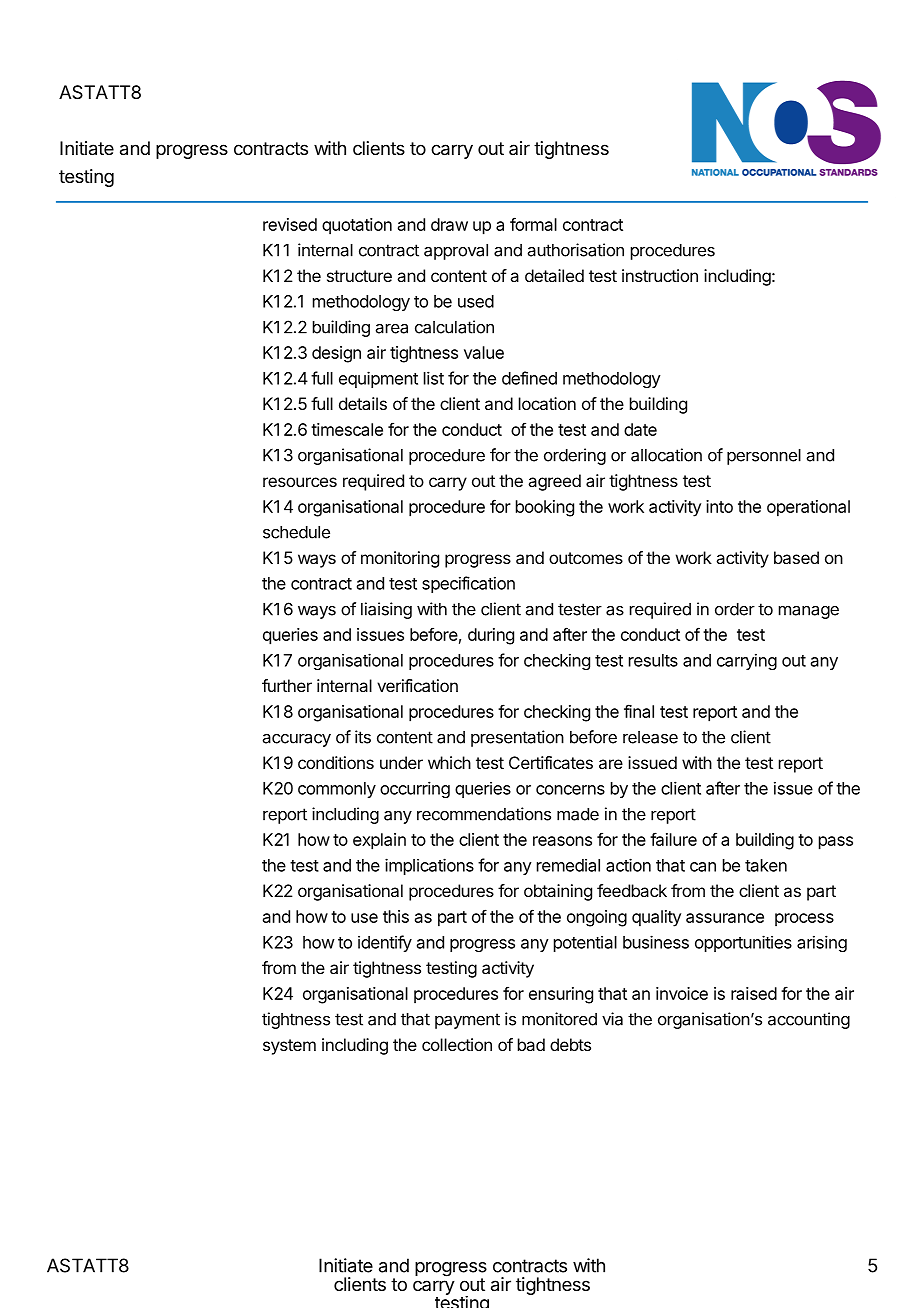 The height and width of the screenshot is (1308, 924). What do you see at coordinates (809, 1020) in the screenshot?
I see `accounting` at bounding box center [809, 1020].
